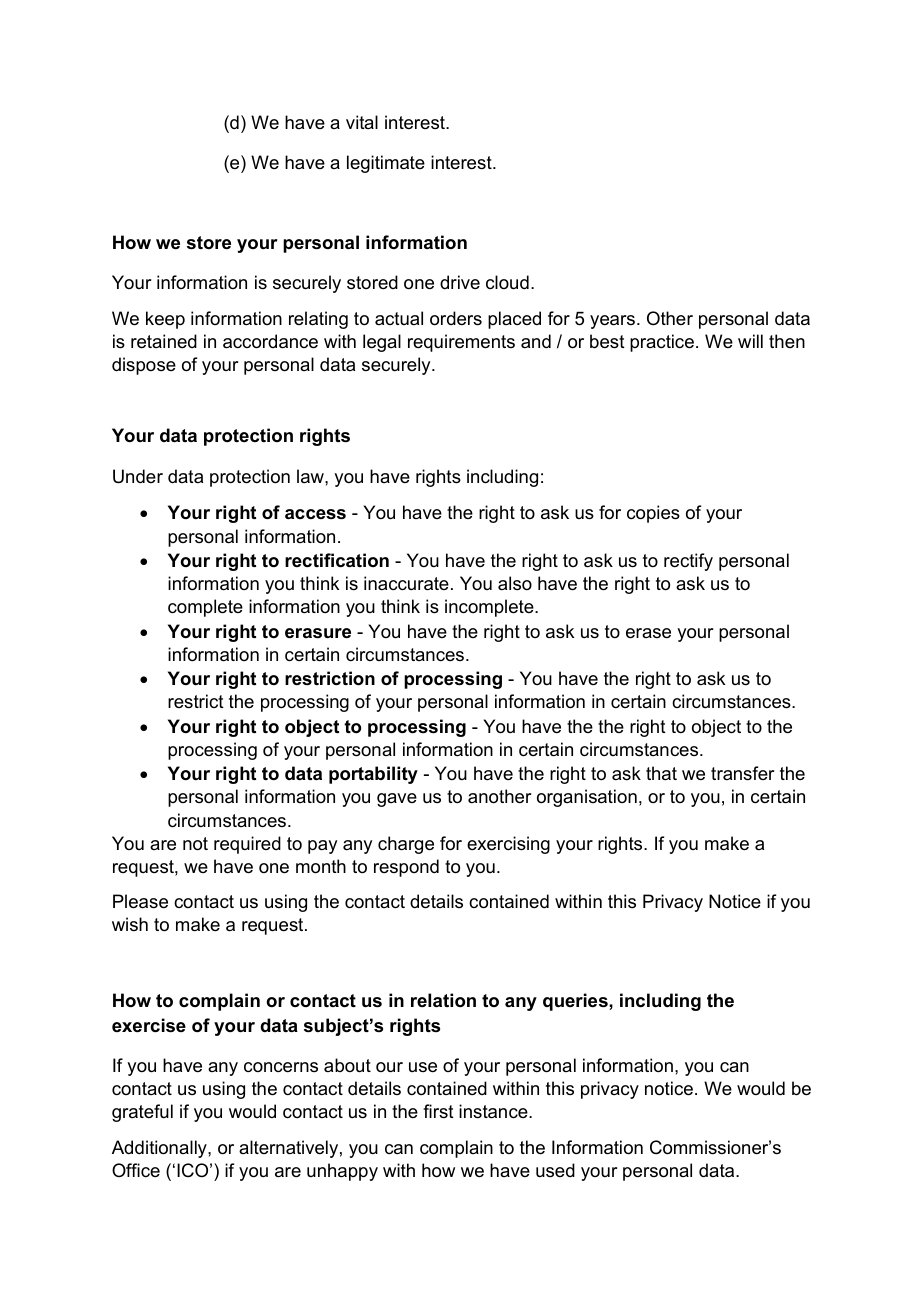  Describe the element at coordinates (362, 122) in the screenshot. I see `vital` at that location.
